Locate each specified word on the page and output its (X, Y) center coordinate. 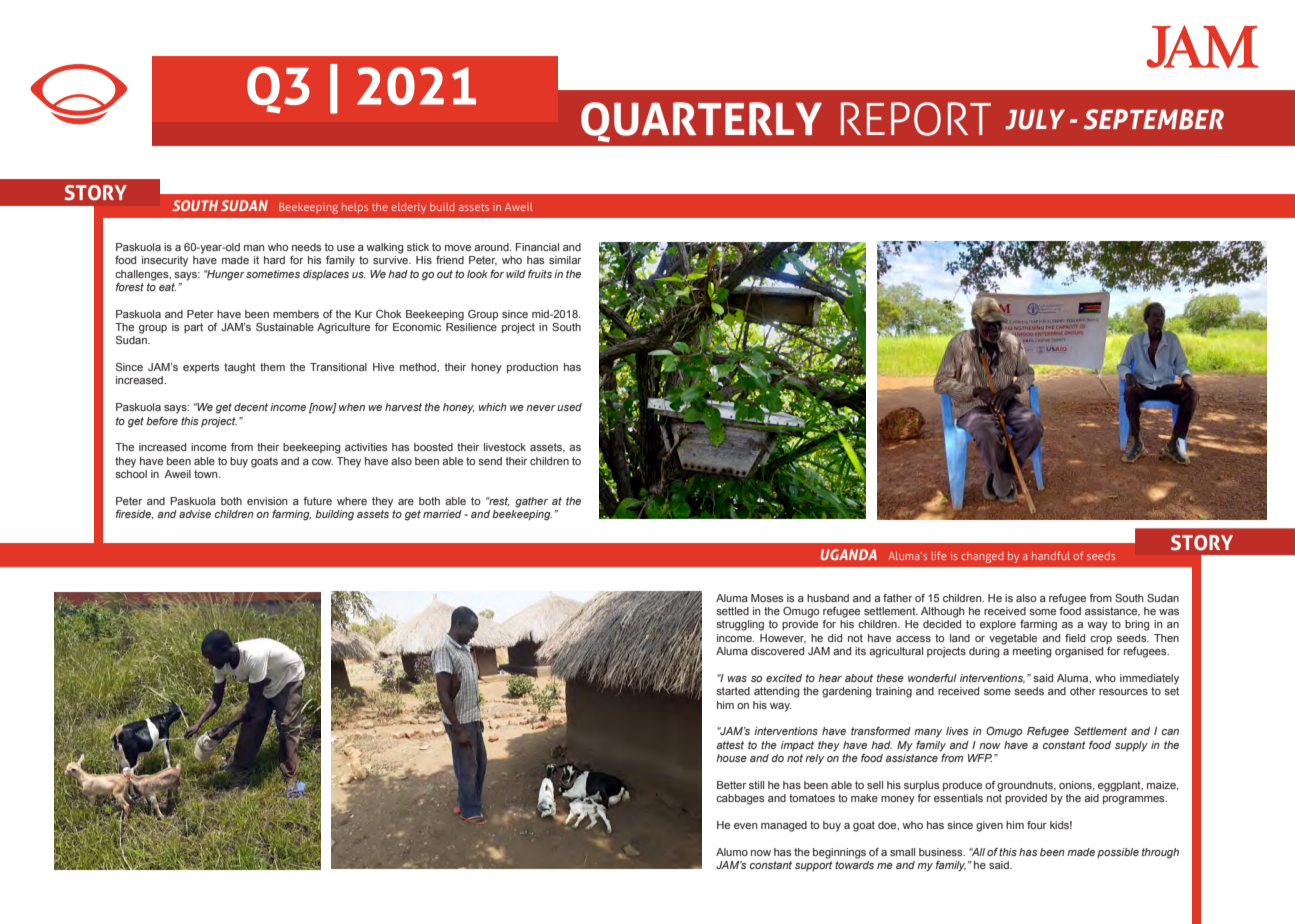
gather (531, 502)
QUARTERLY (701, 122)
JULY (1035, 119)
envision (267, 501)
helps (355, 208)
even (746, 826)
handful (1051, 555)
